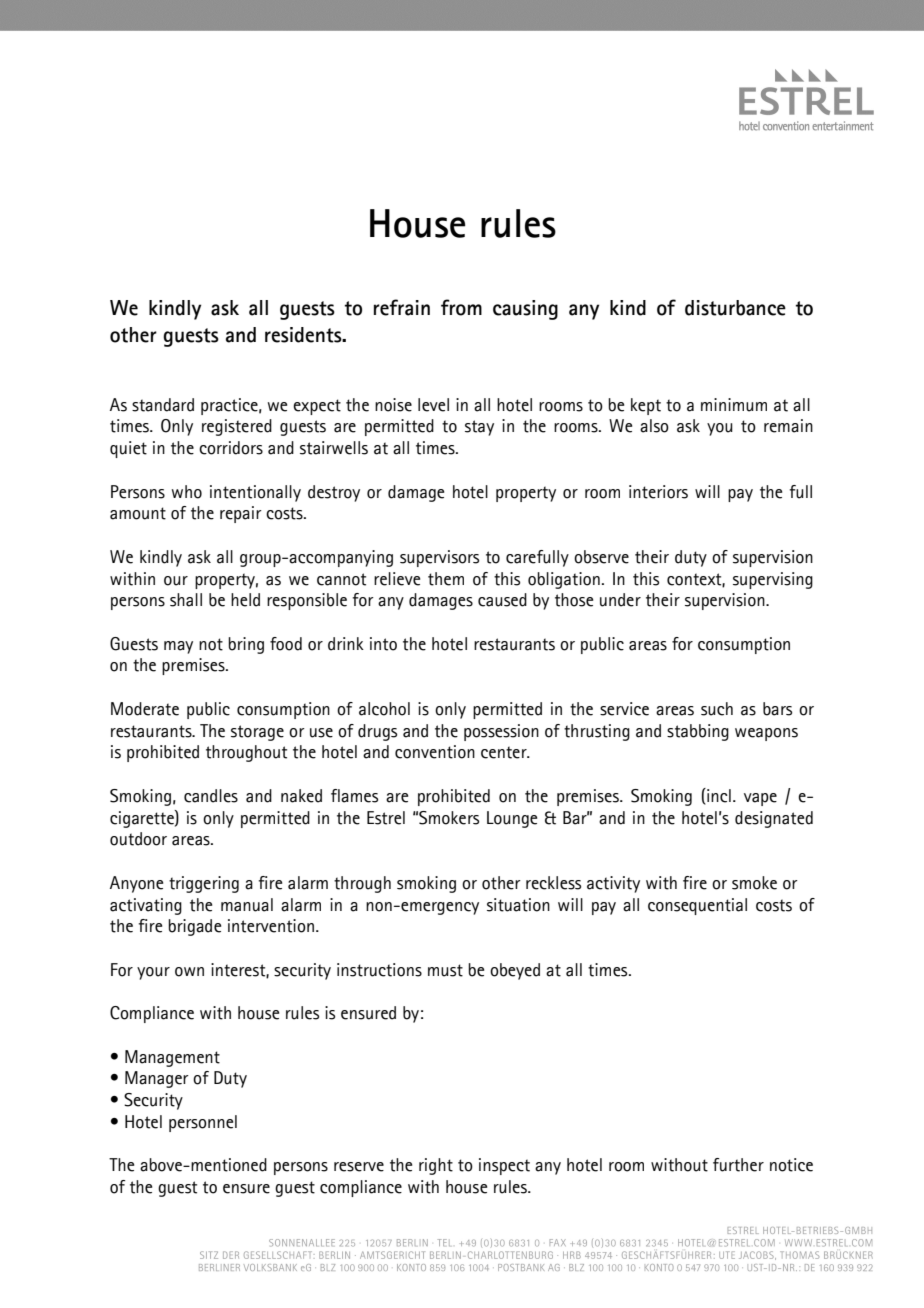 The width and height of the screenshot is (924, 1308). What do you see at coordinates (203, 1123) in the screenshot?
I see `personnel` at bounding box center [203, 1123].
